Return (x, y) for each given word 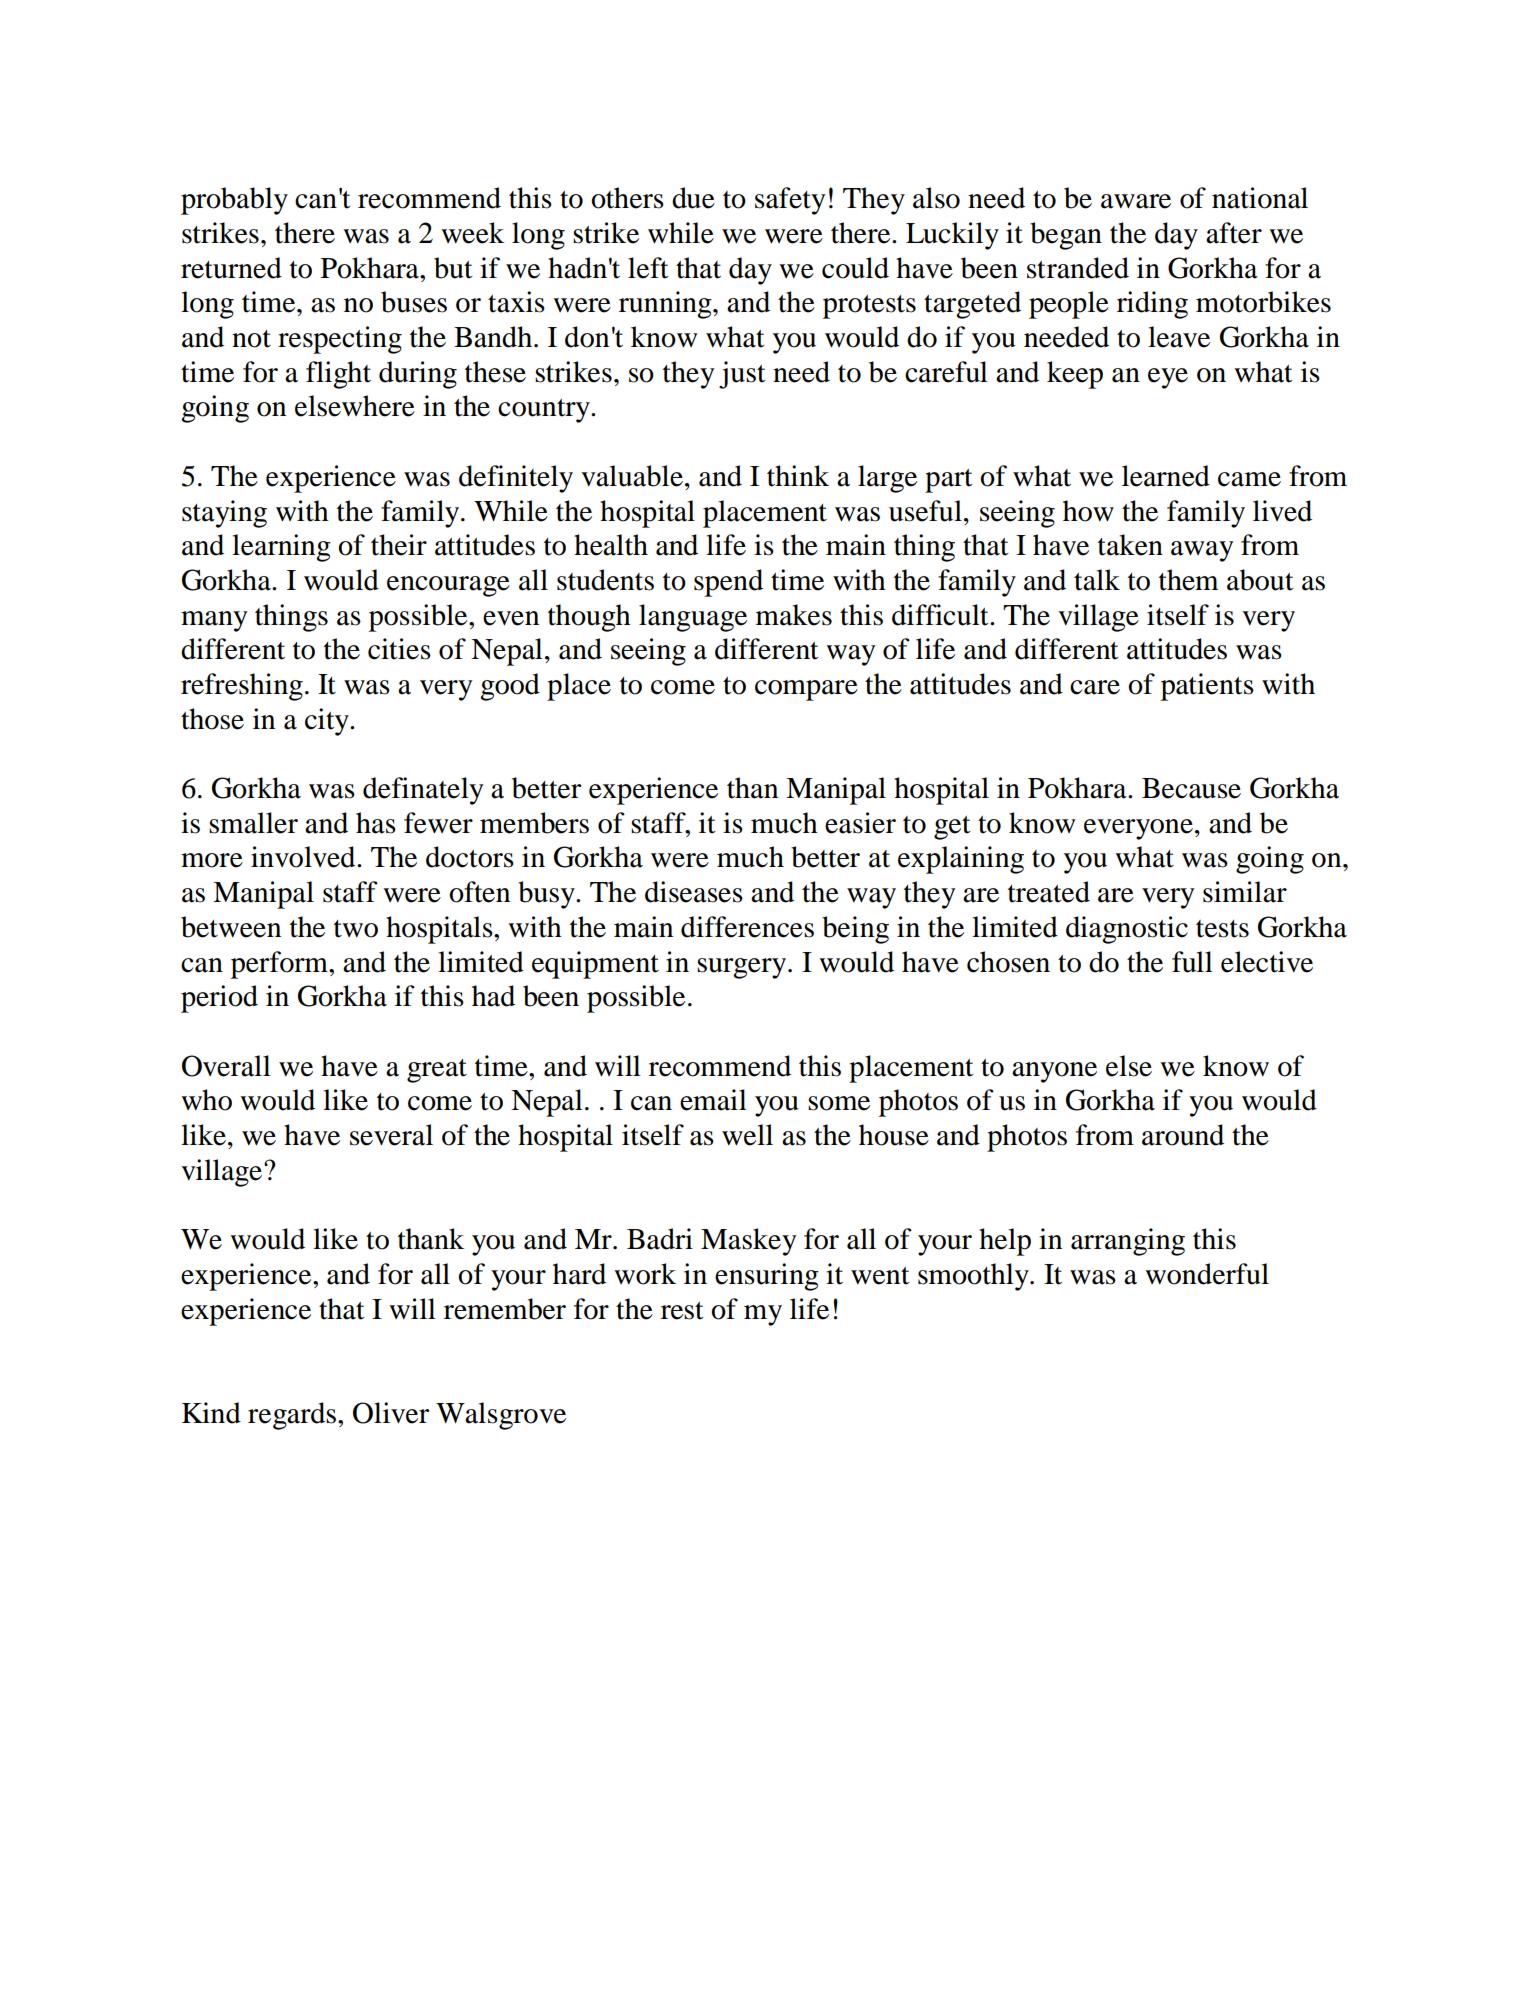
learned (1166, 476)
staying (224, 514)
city (328, 722)
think (798, 476)
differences (747, 927)
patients (1207, 687)
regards (293, 1416)
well (747, 1135)
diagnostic (1127, 930)
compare (806, 690)
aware (1136, 201)
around (1183, 1135)
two (356, 929)
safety (790, 201)
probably (234, 201)
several (391, 1135)
